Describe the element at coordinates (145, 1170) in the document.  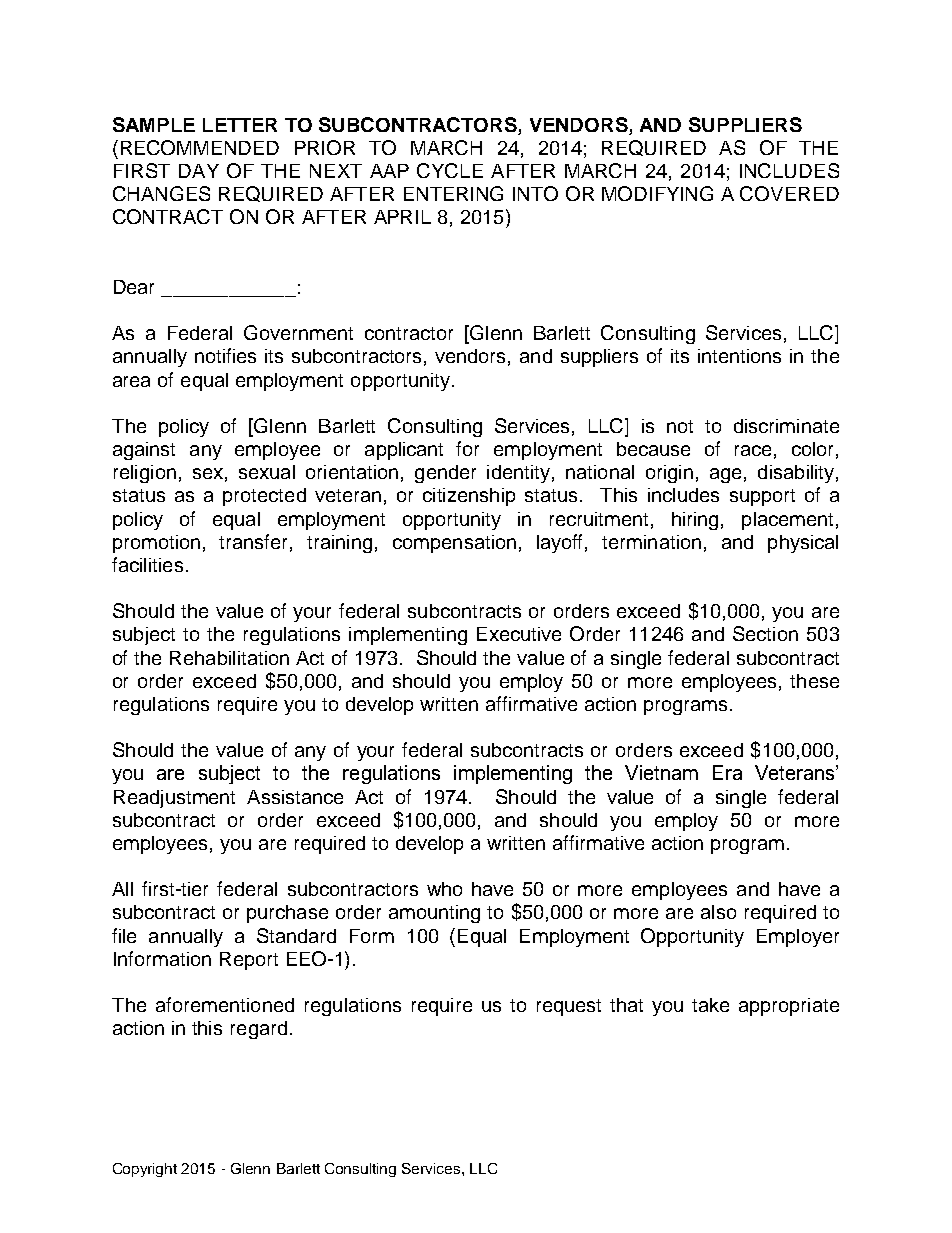
I see `Copyright` at that location.
